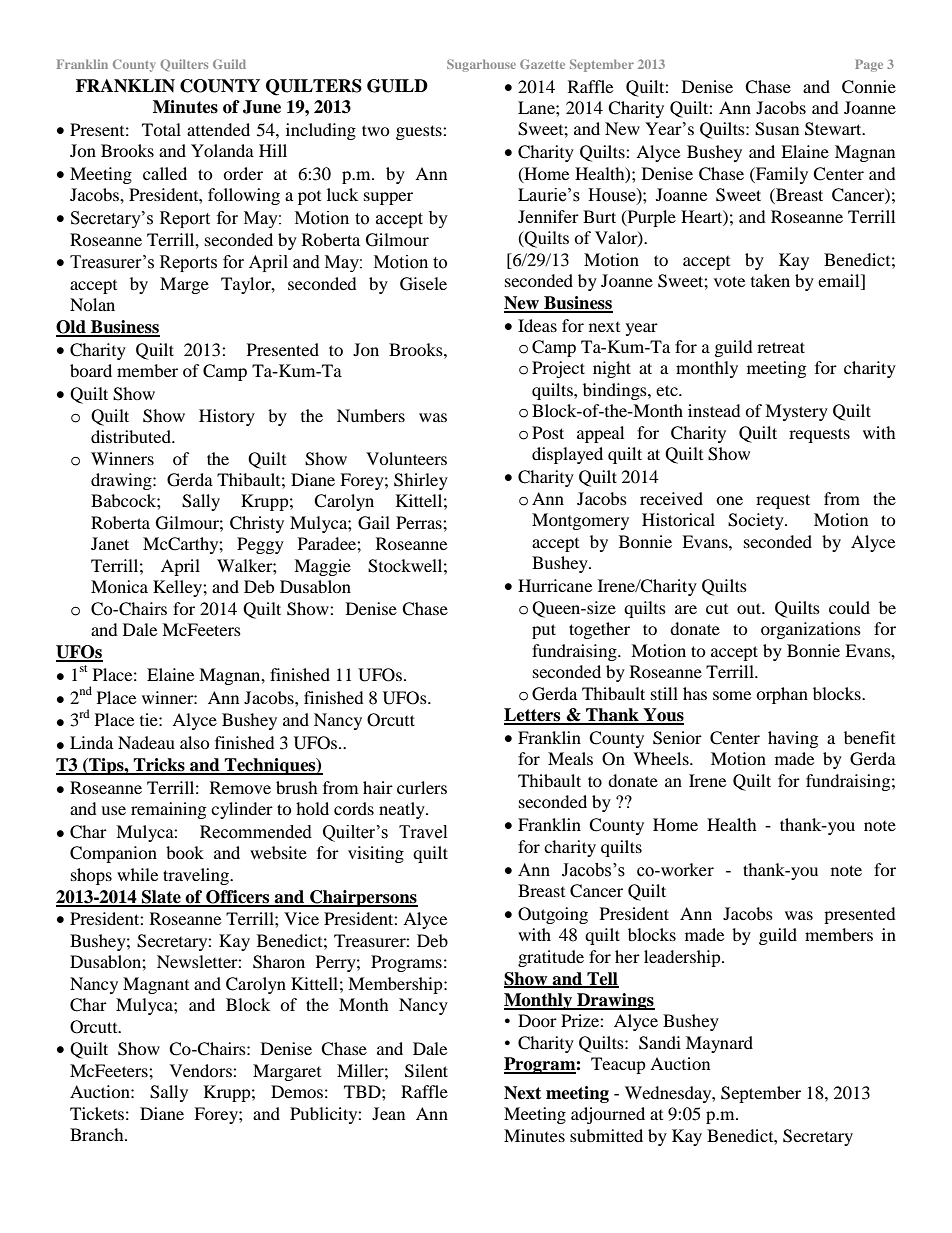  I want to click on Volunteers, so click(406, 458).
